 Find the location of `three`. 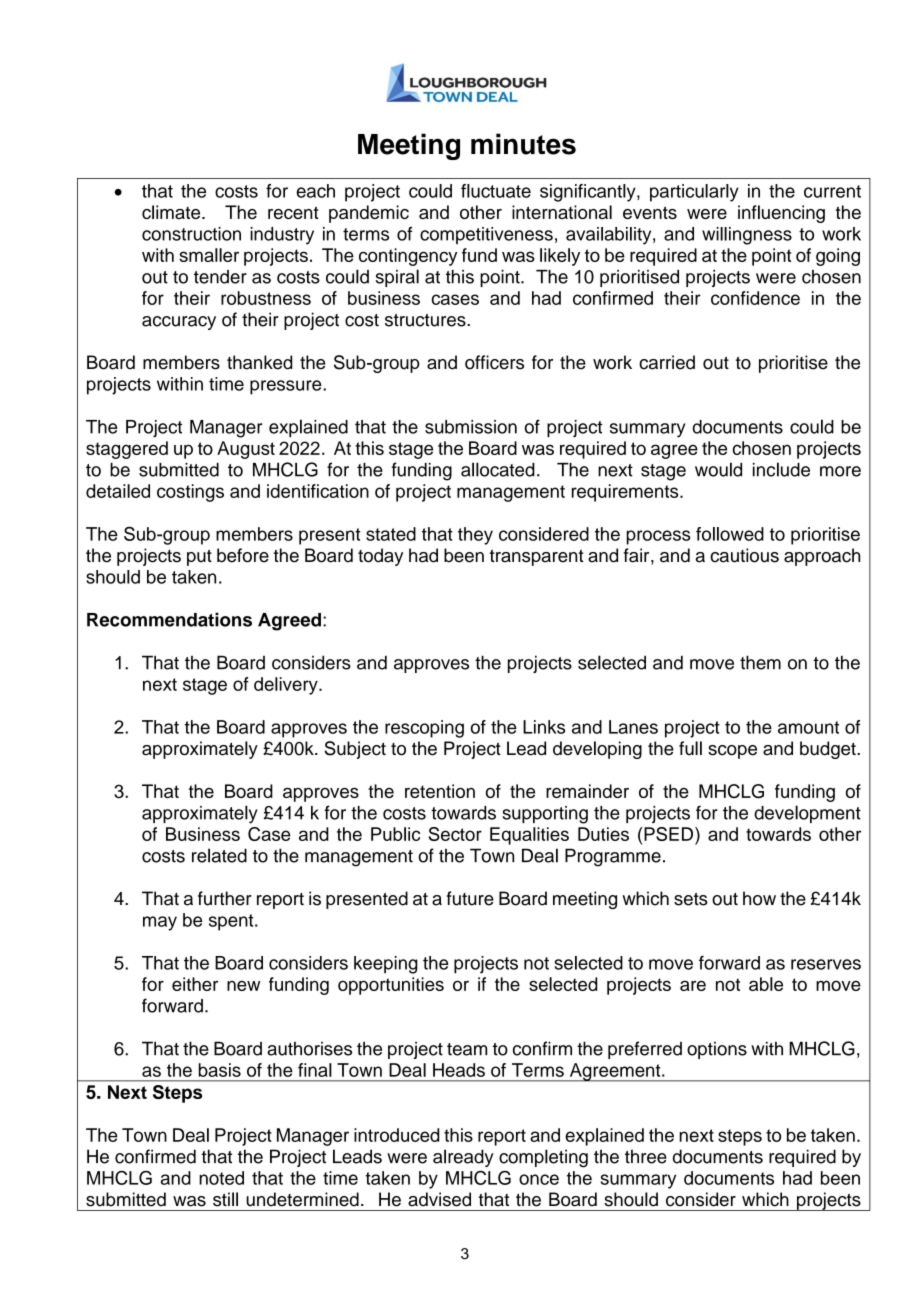

three is located at coordinates (646, 1156).
